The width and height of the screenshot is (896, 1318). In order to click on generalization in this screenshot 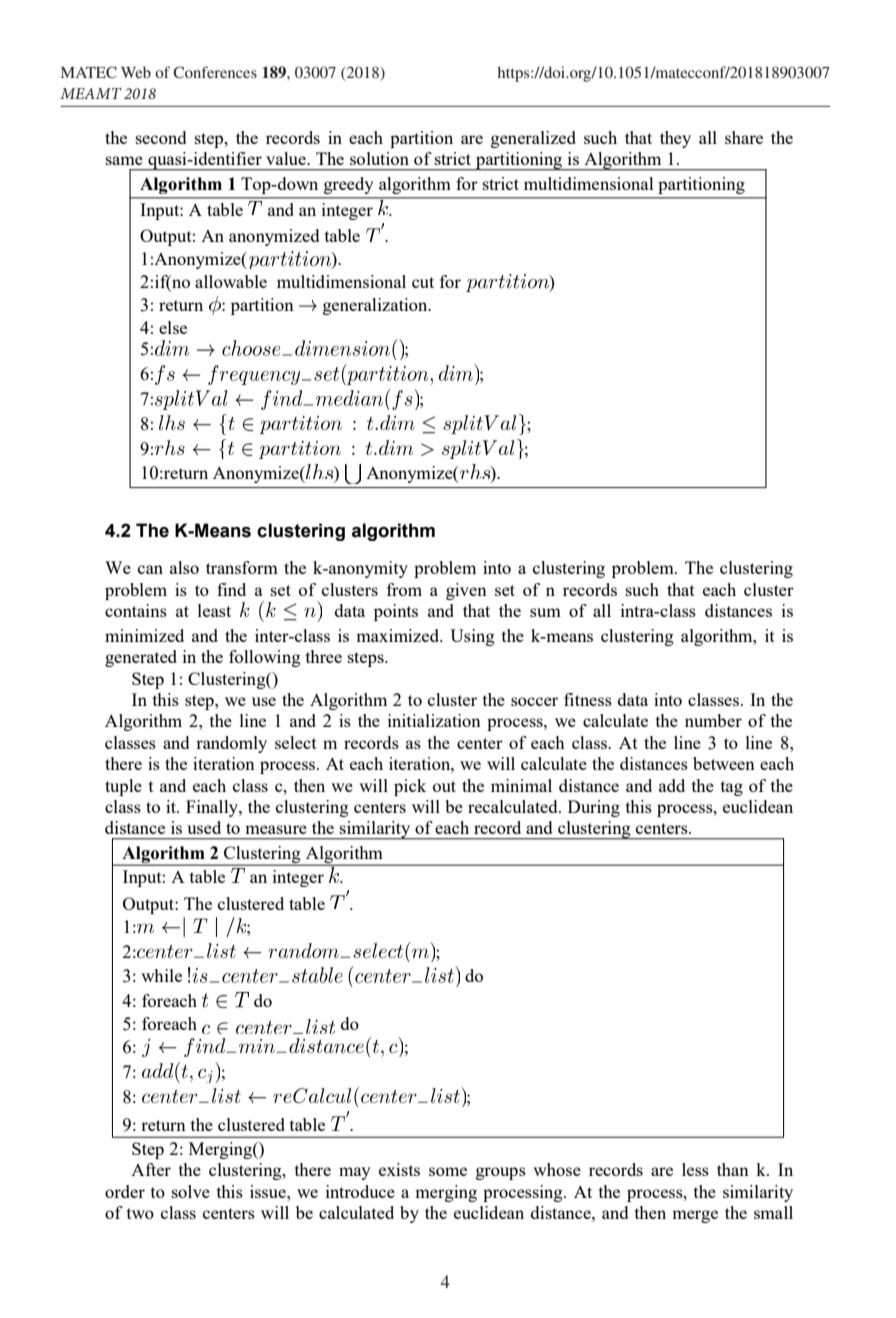, I will do `click(376, 306)`.
